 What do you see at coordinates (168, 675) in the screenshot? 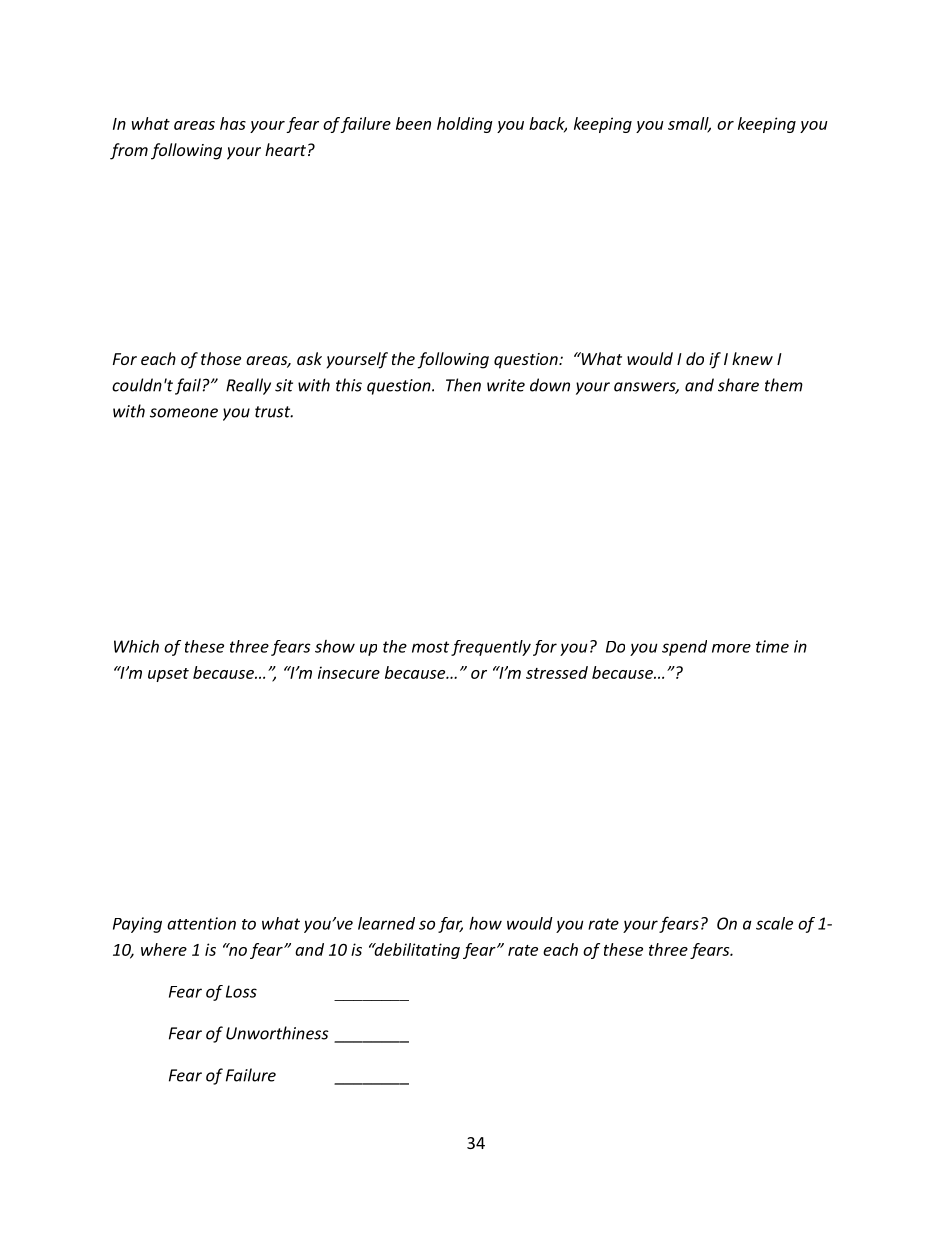
I see `upset` at bounding box center [168, 675].
